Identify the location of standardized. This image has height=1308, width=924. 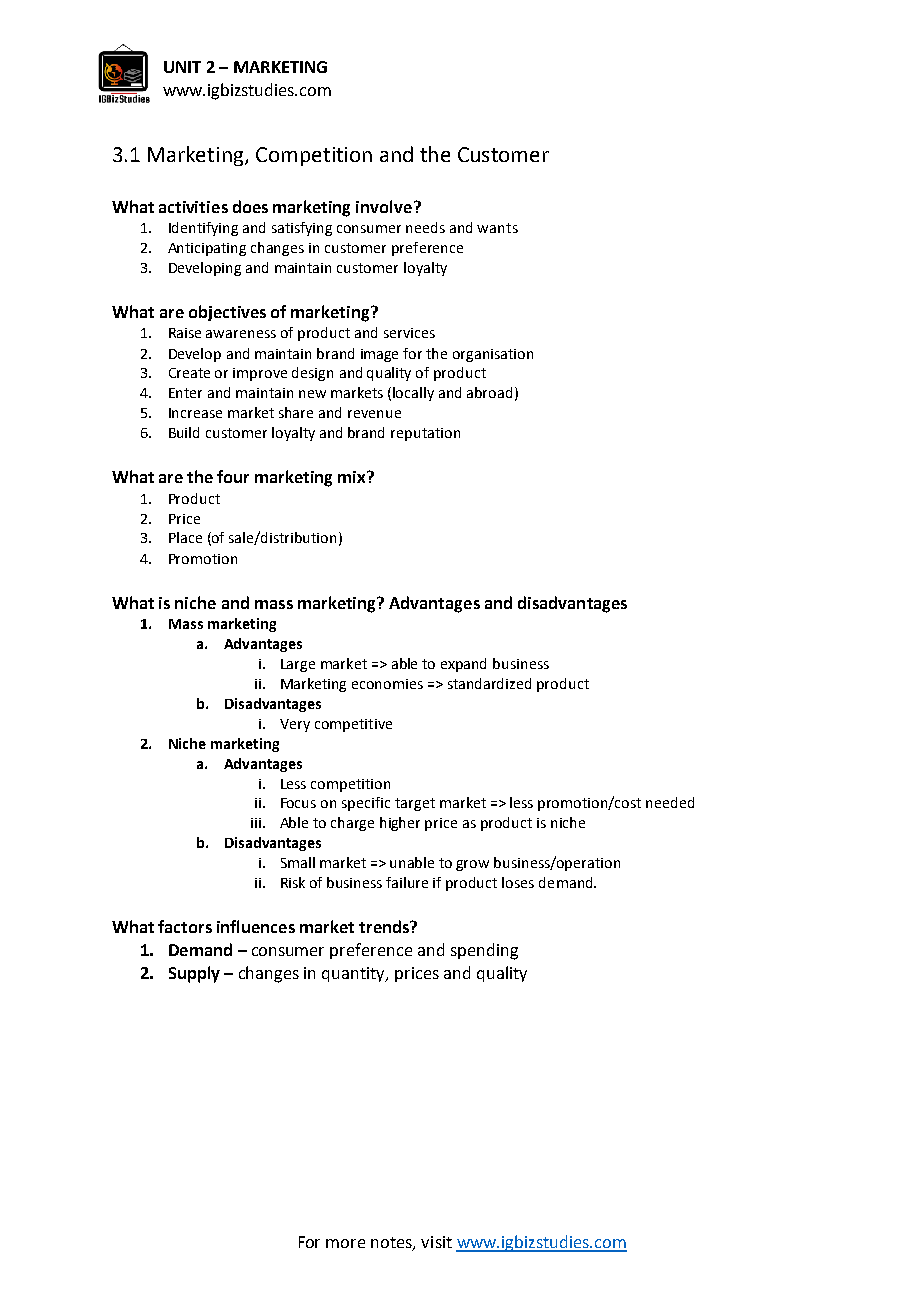
(489, 683).
